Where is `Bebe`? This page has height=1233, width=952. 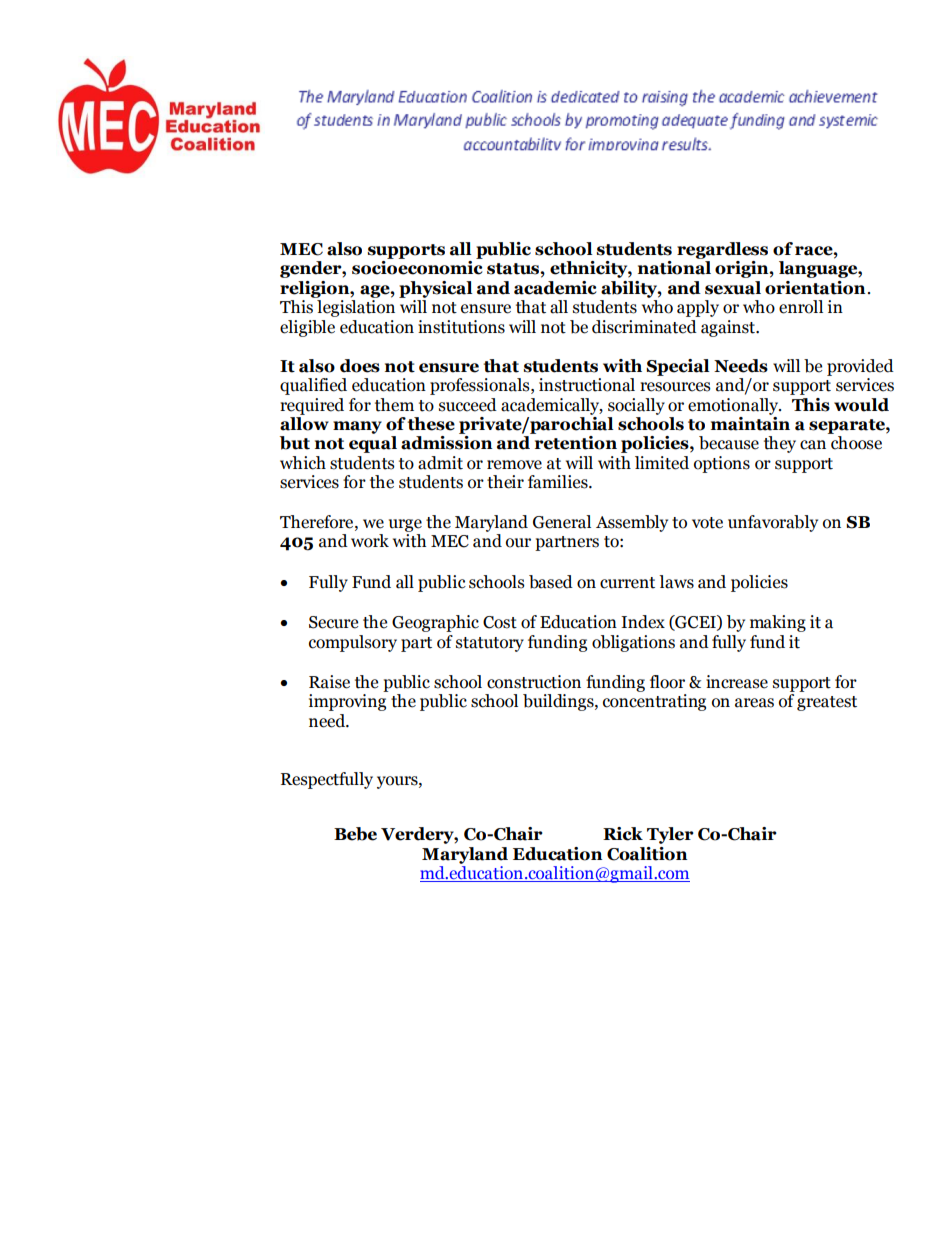
Bebe is located at coordinates (355, 834).
